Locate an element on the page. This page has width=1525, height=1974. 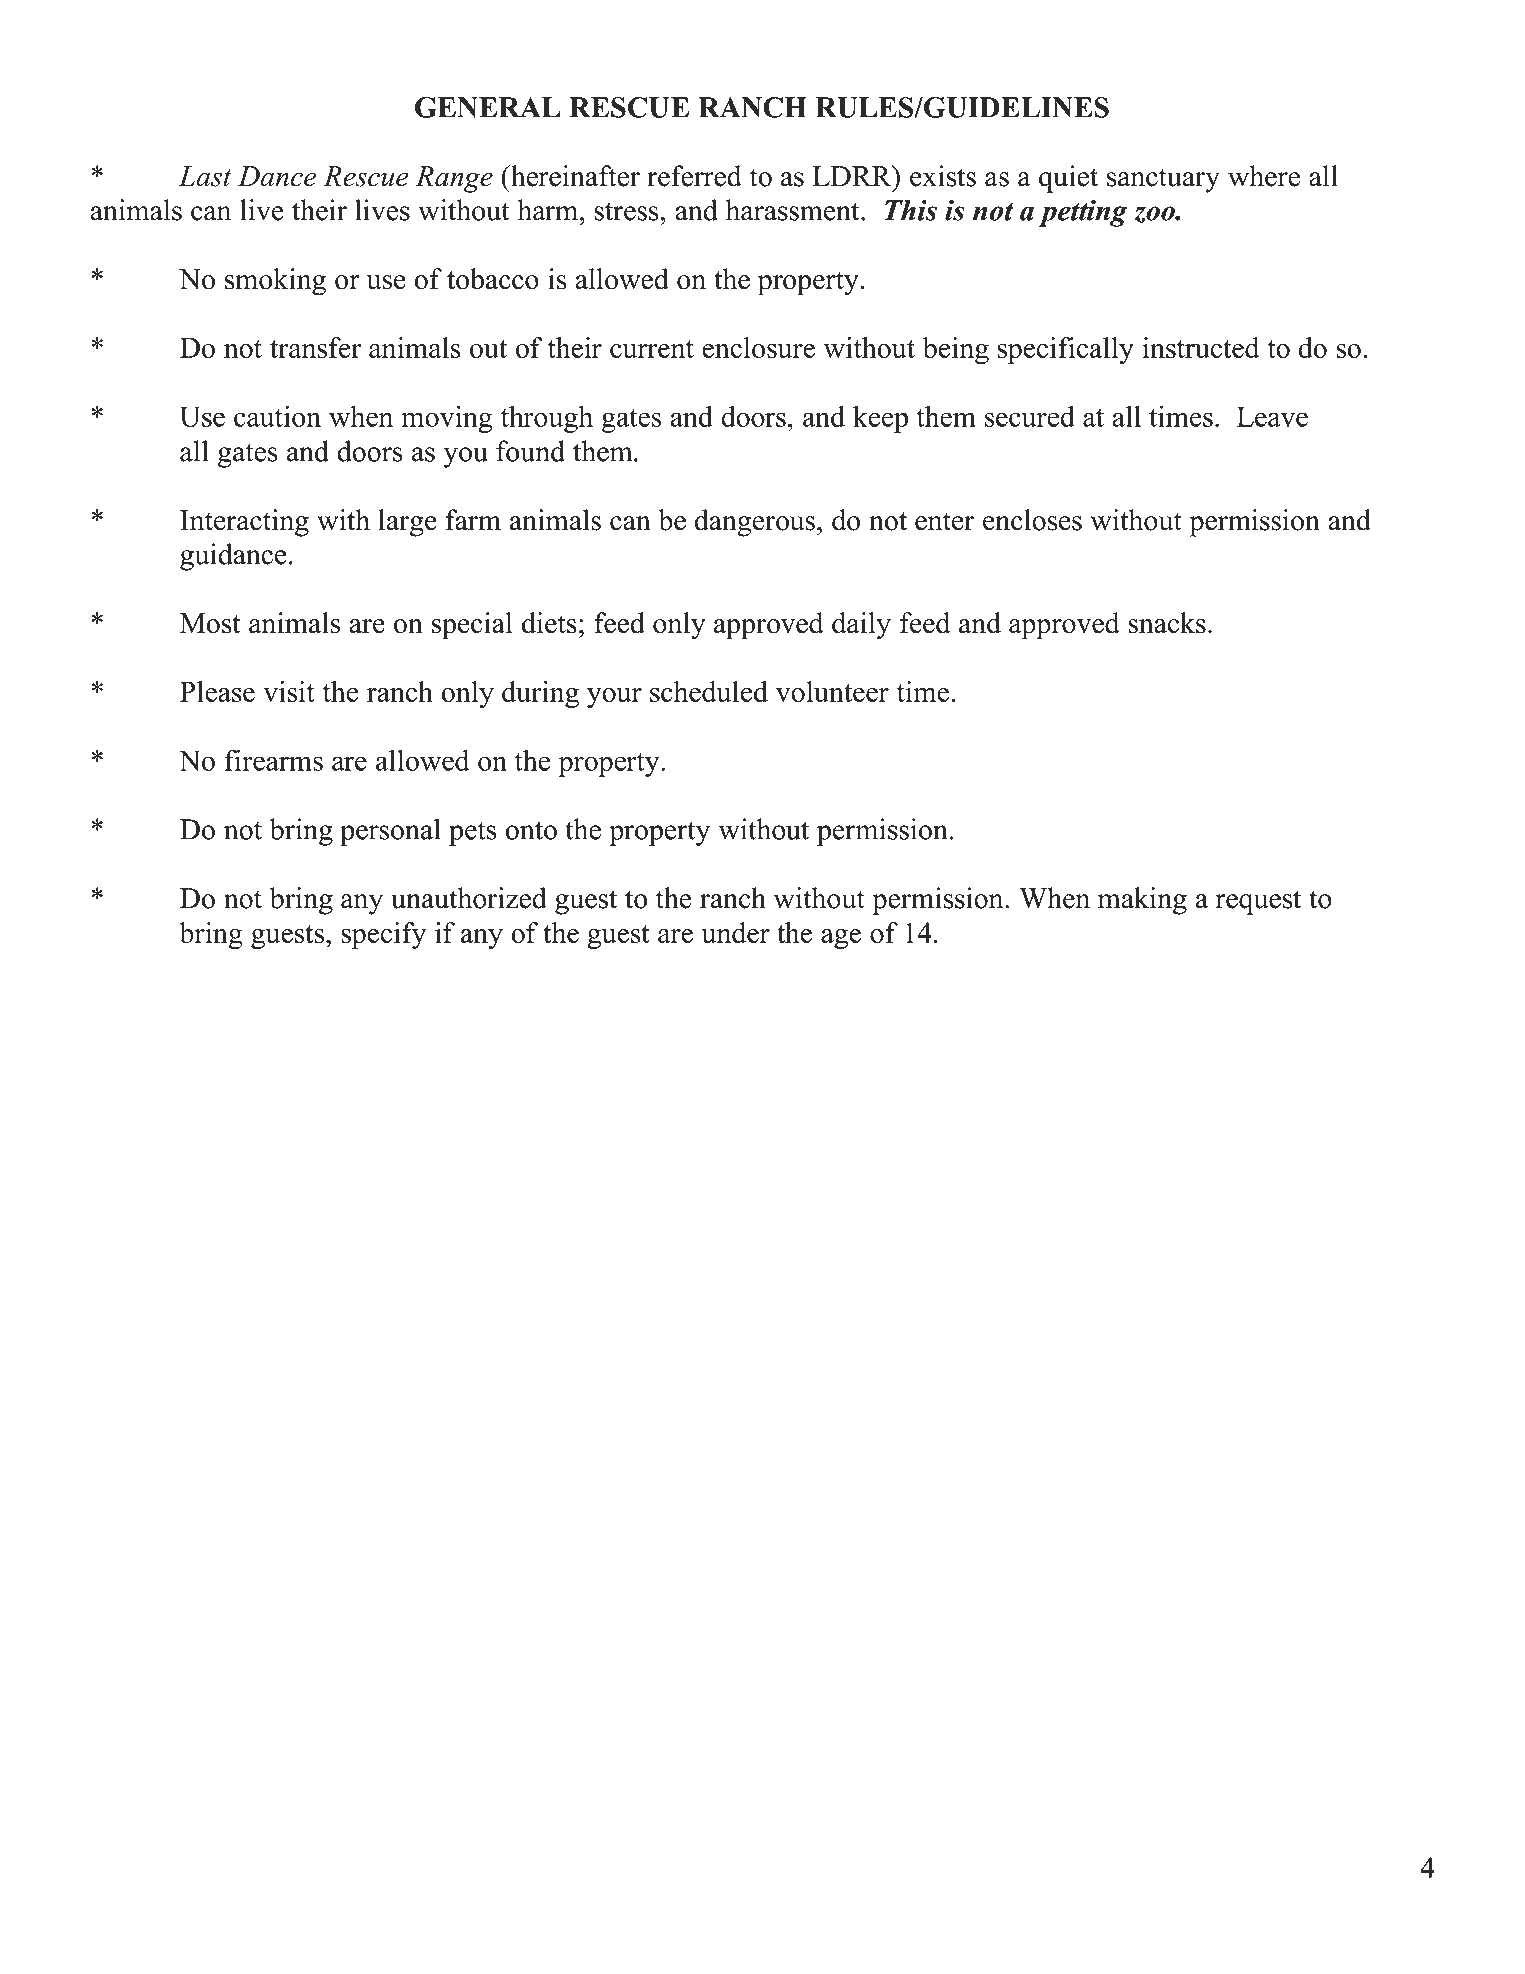
visit is located at coordinates (289, 691).
